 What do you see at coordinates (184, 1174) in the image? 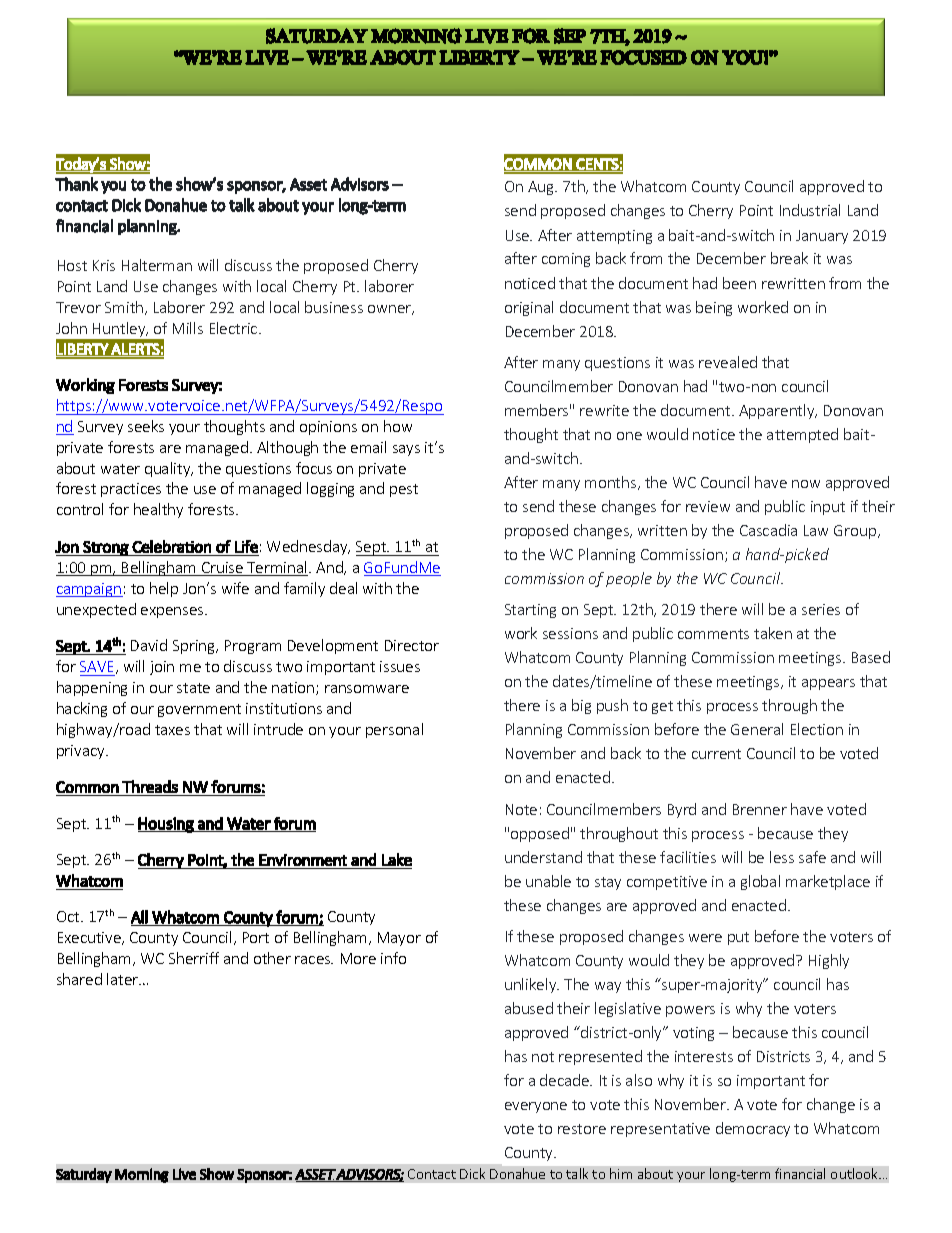
I see `Live` at bounding box center [184, 1174].
